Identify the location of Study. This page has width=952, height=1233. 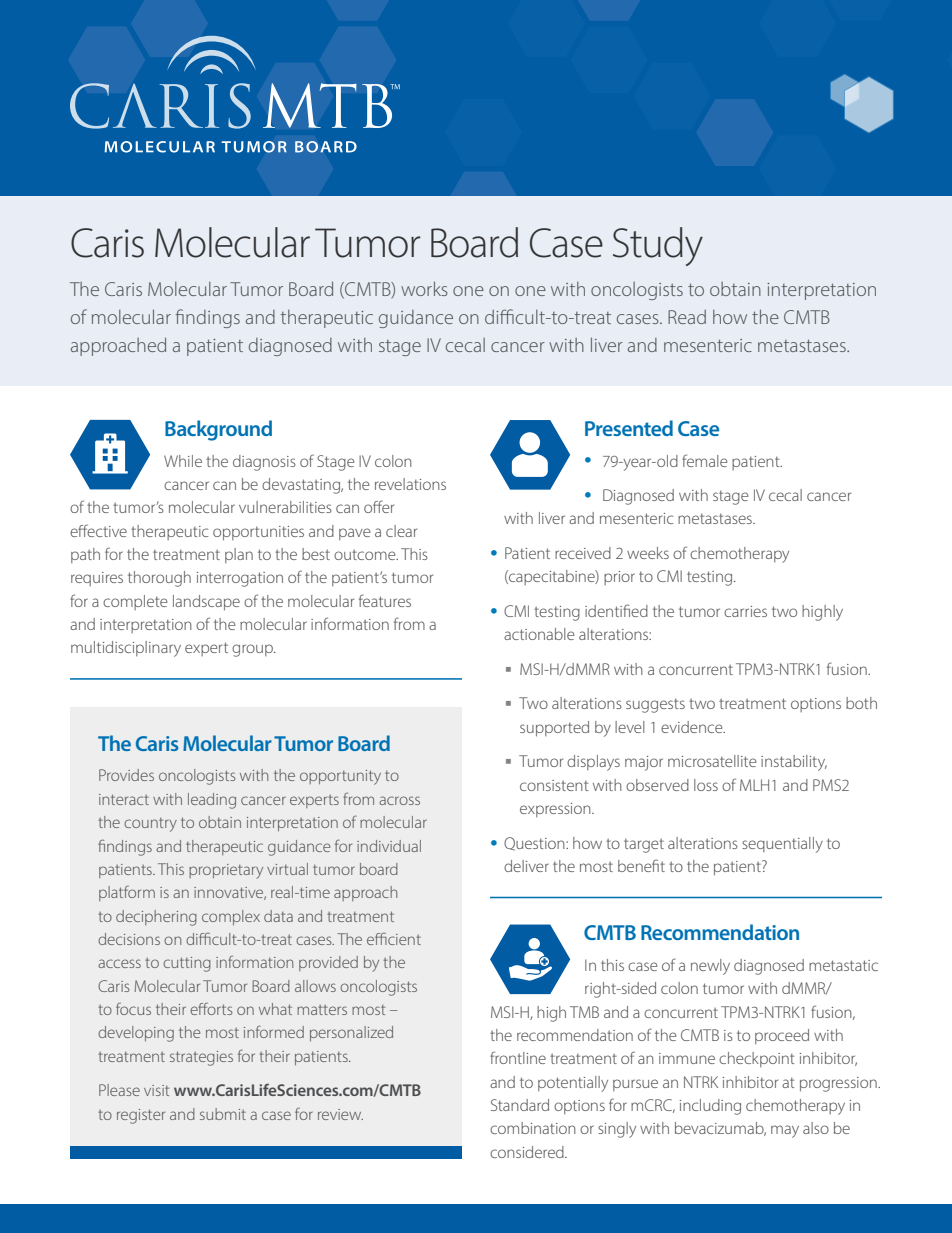
(658, 246).
